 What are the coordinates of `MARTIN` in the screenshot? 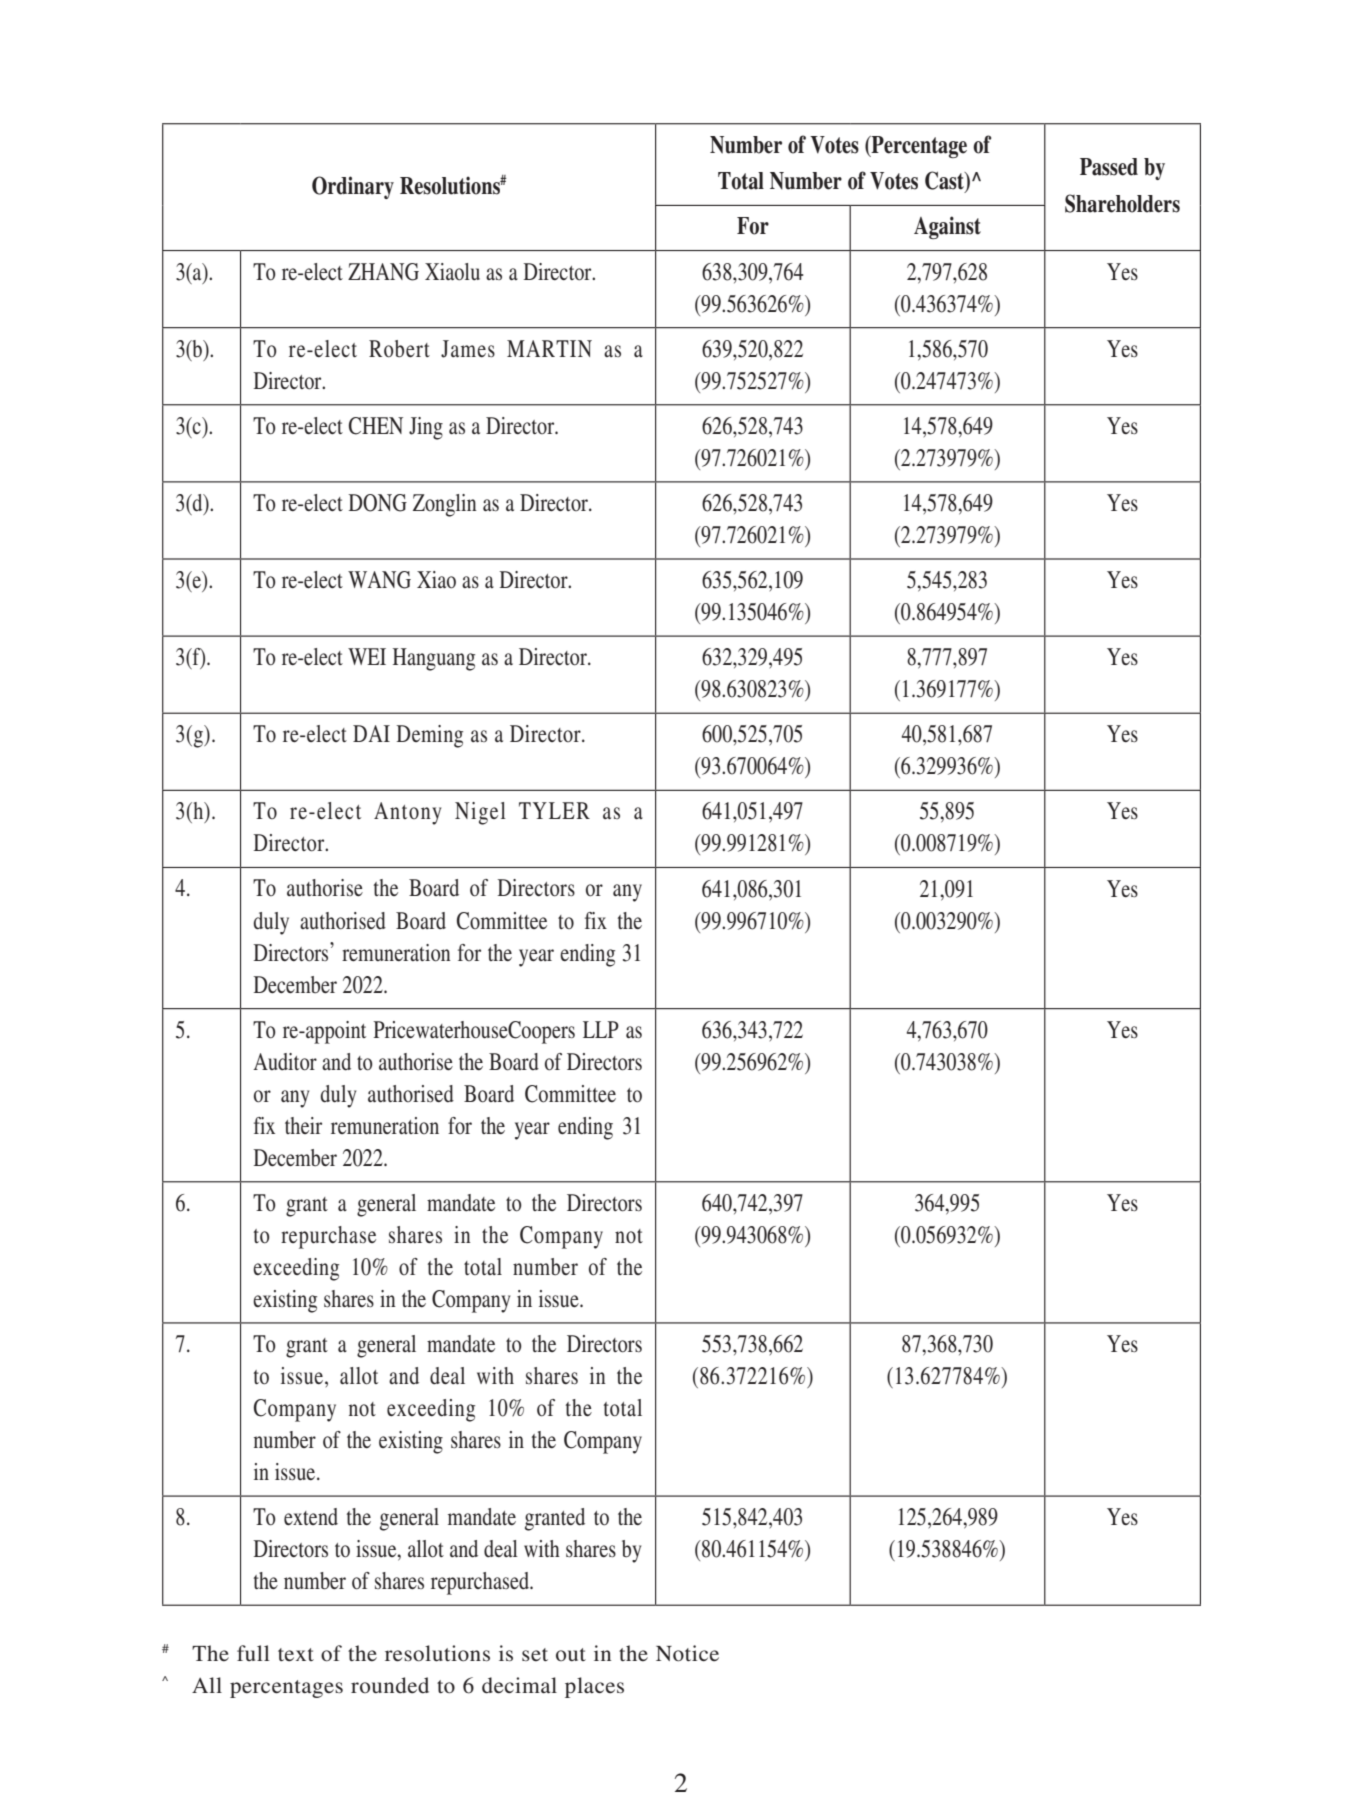 It's located at (549, 348).
